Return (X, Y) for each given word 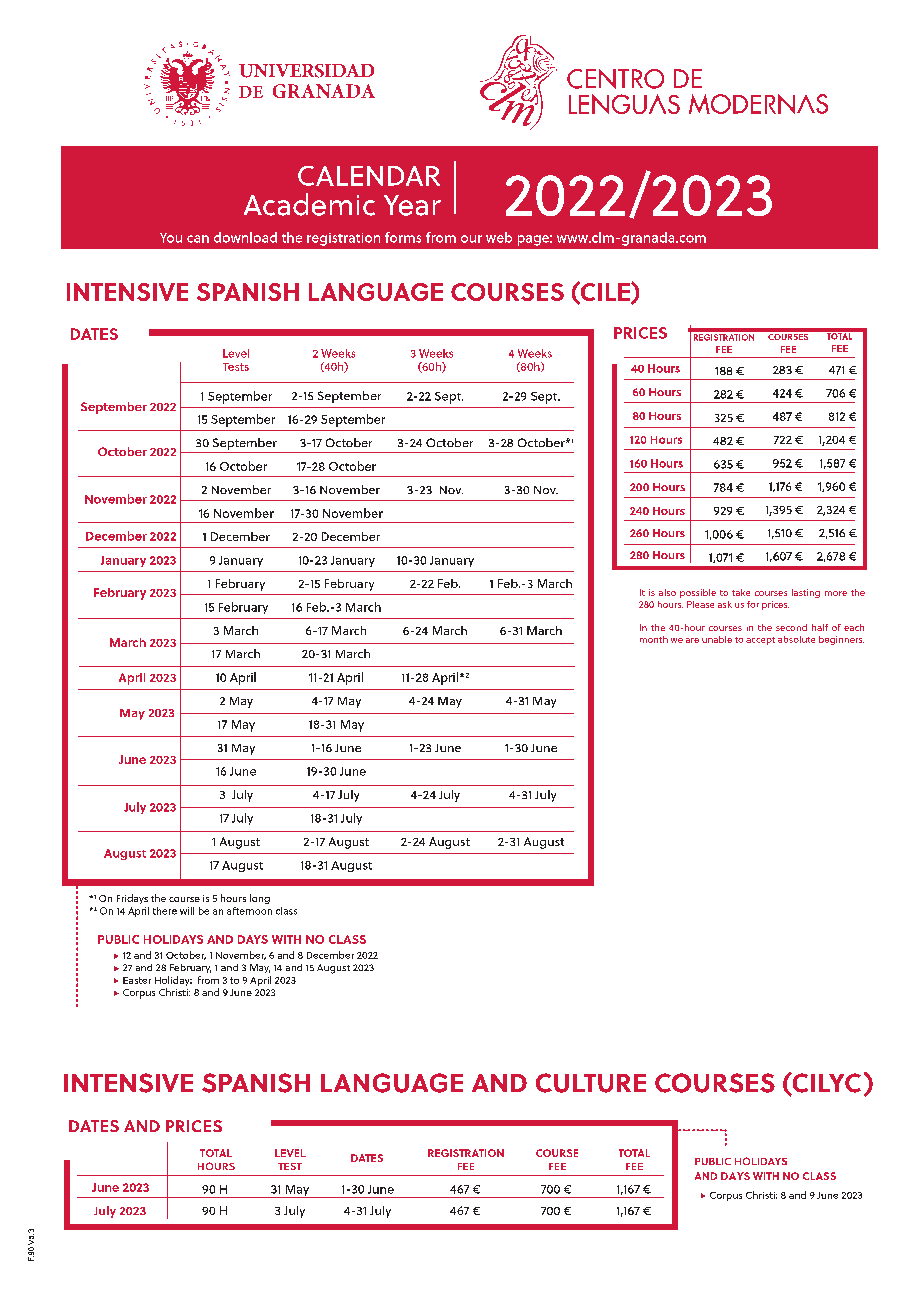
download (245, 237)
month (654, 639)
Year (412, 205)
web (499, 237)
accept (760, 641)
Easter (137, 980)
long (260, 899)
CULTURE (591, 1083)
